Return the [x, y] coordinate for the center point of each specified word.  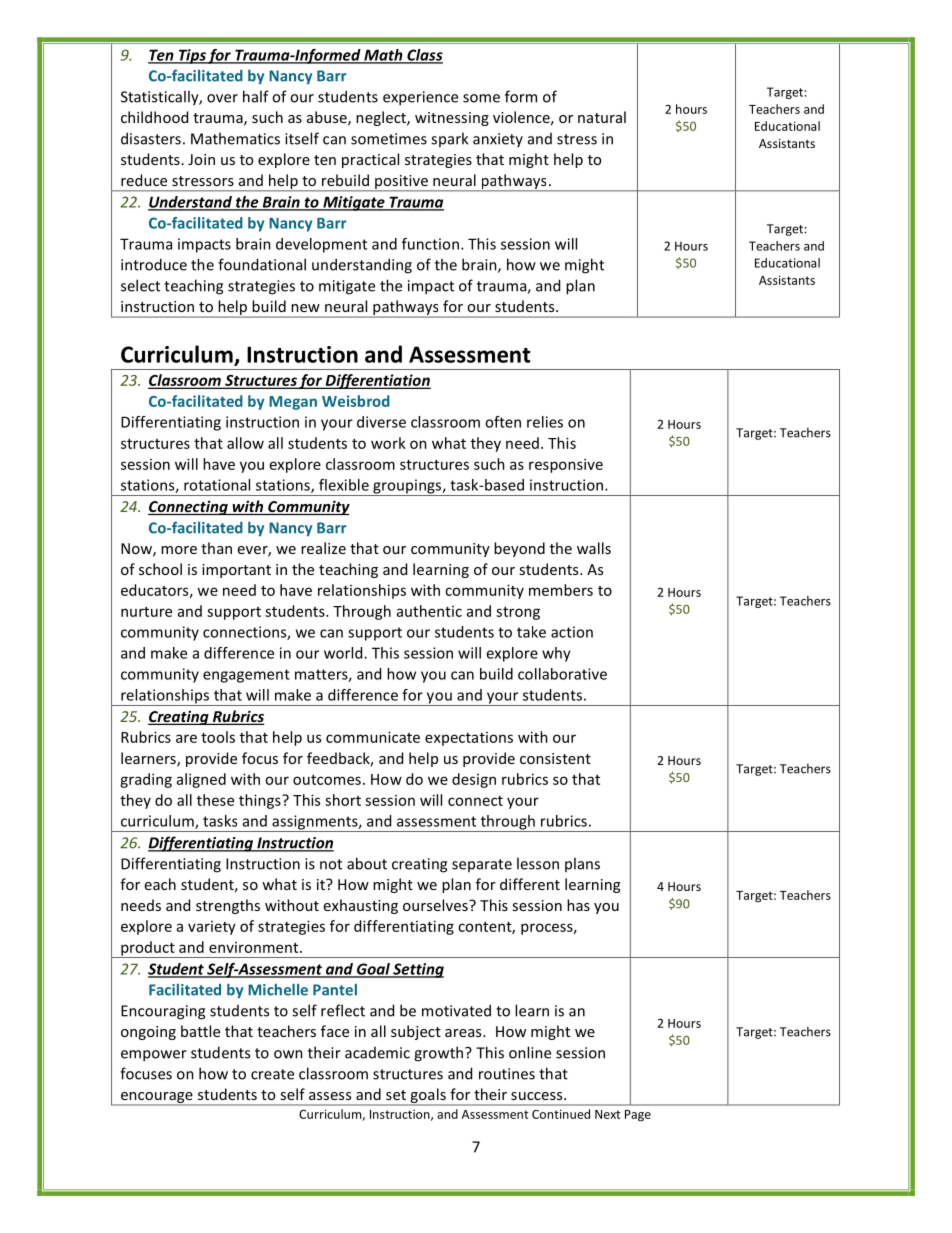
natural [602, 117]
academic [377, 1053]
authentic [429, 611]
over [222, 98]
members [561, 590]
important [236, 571]
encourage [156, 1099]
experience [420, 98]
